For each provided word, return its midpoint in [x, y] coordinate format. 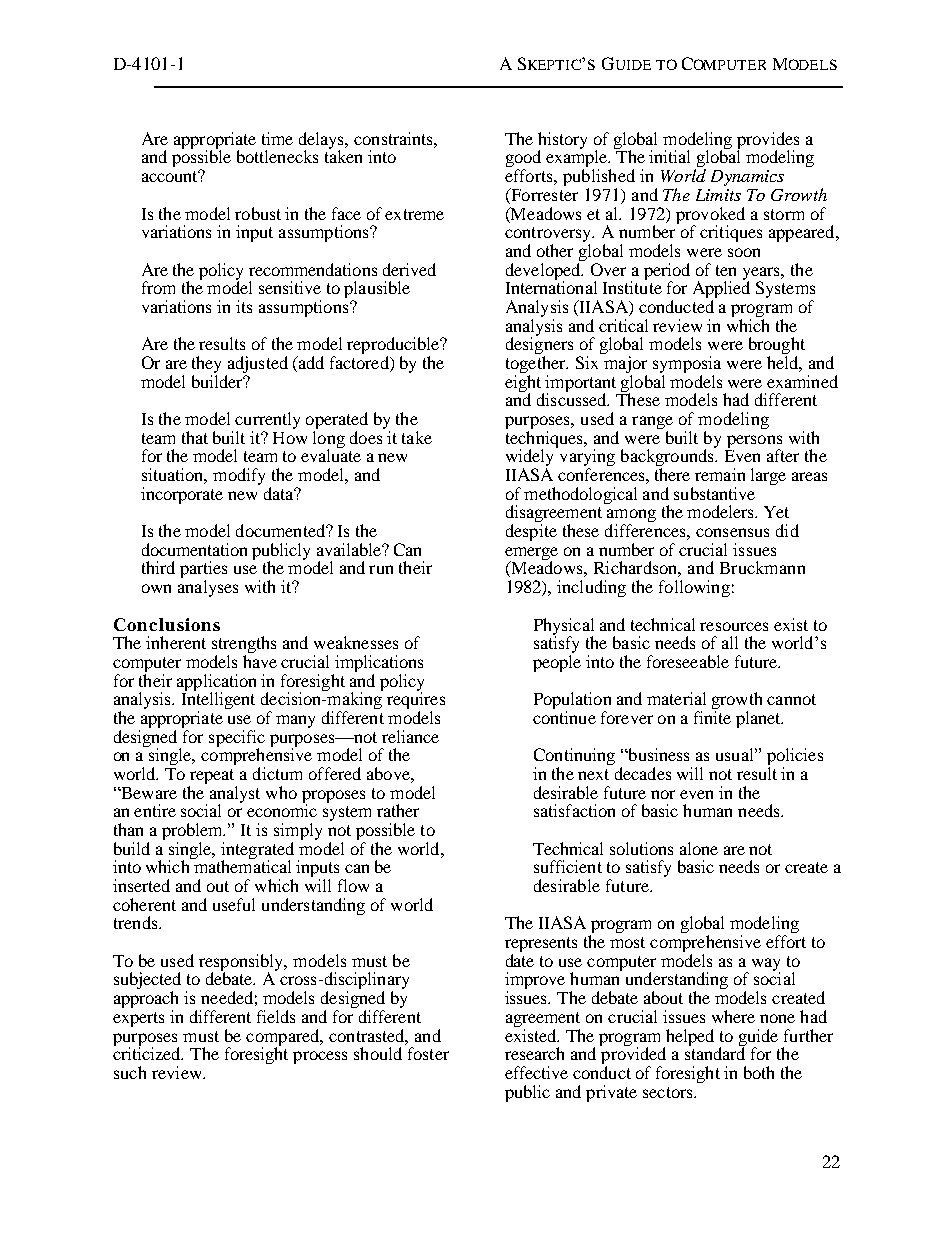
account [170, 176]
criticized [148, 1052]
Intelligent [218, 701]
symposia [687, 364]
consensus [732, 532]
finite [712, 717]
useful [234, 904]
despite [531, 532]
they [206, 364]
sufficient [568, 866]
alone [699, 848]
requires [416, 701]
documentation [194, 549]
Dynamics [747, 178]
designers [539, 346]
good [523, 160]
